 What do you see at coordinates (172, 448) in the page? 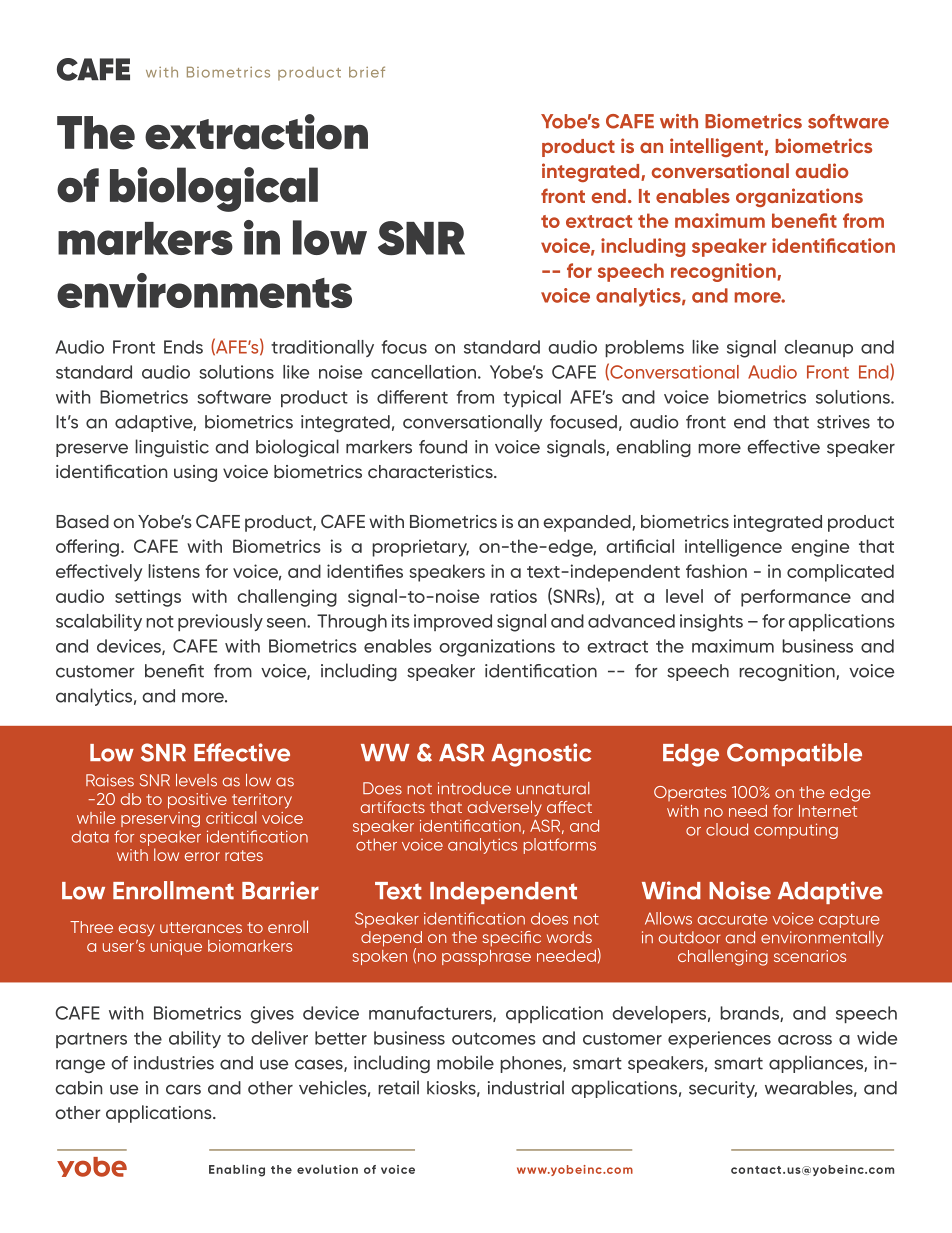
I see `linguistic` at bounding box center [172, 448].
